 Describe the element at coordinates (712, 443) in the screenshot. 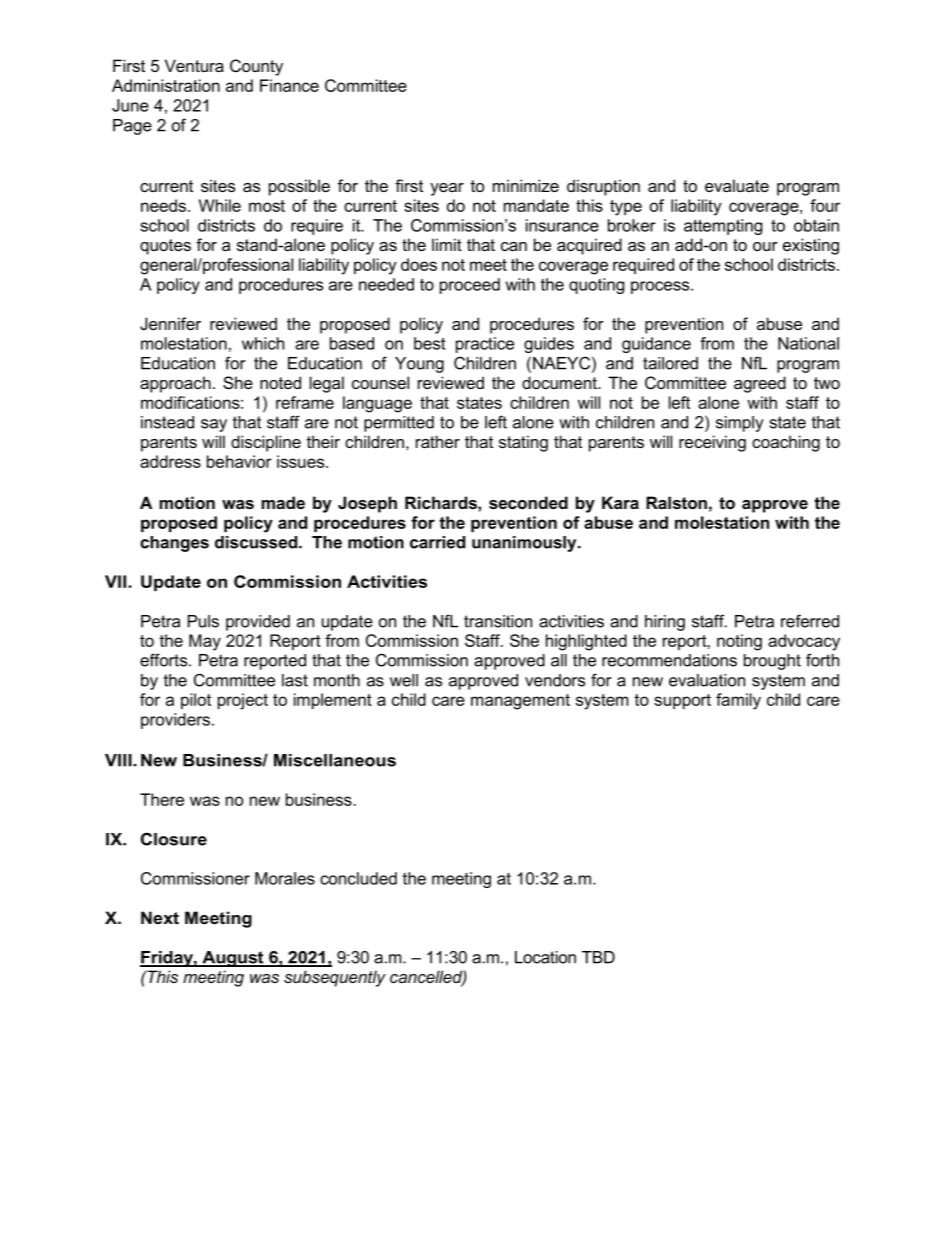

I see `receiving` at that location.
